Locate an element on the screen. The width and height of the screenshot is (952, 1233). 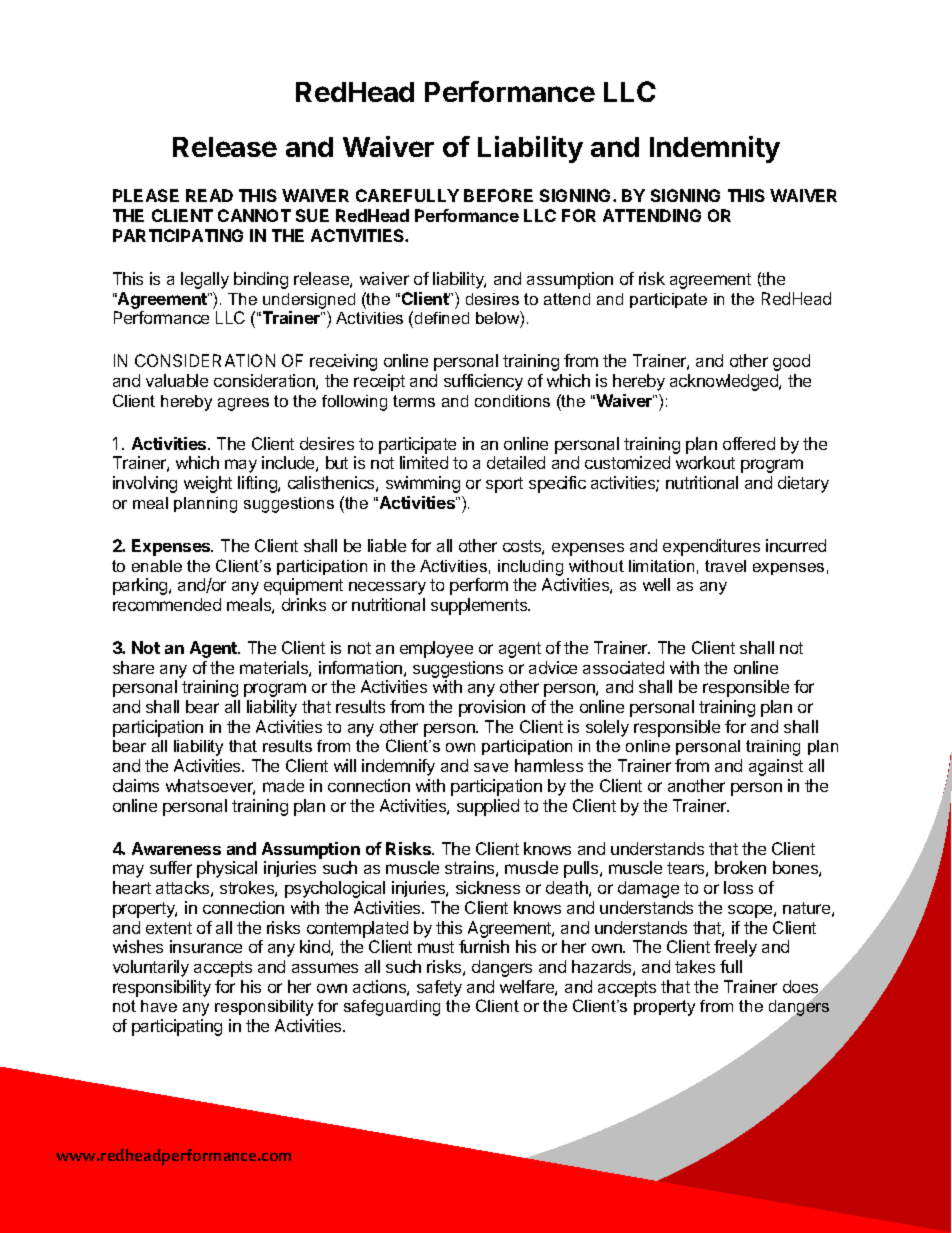
READ is located at coordinates (209, 195).
